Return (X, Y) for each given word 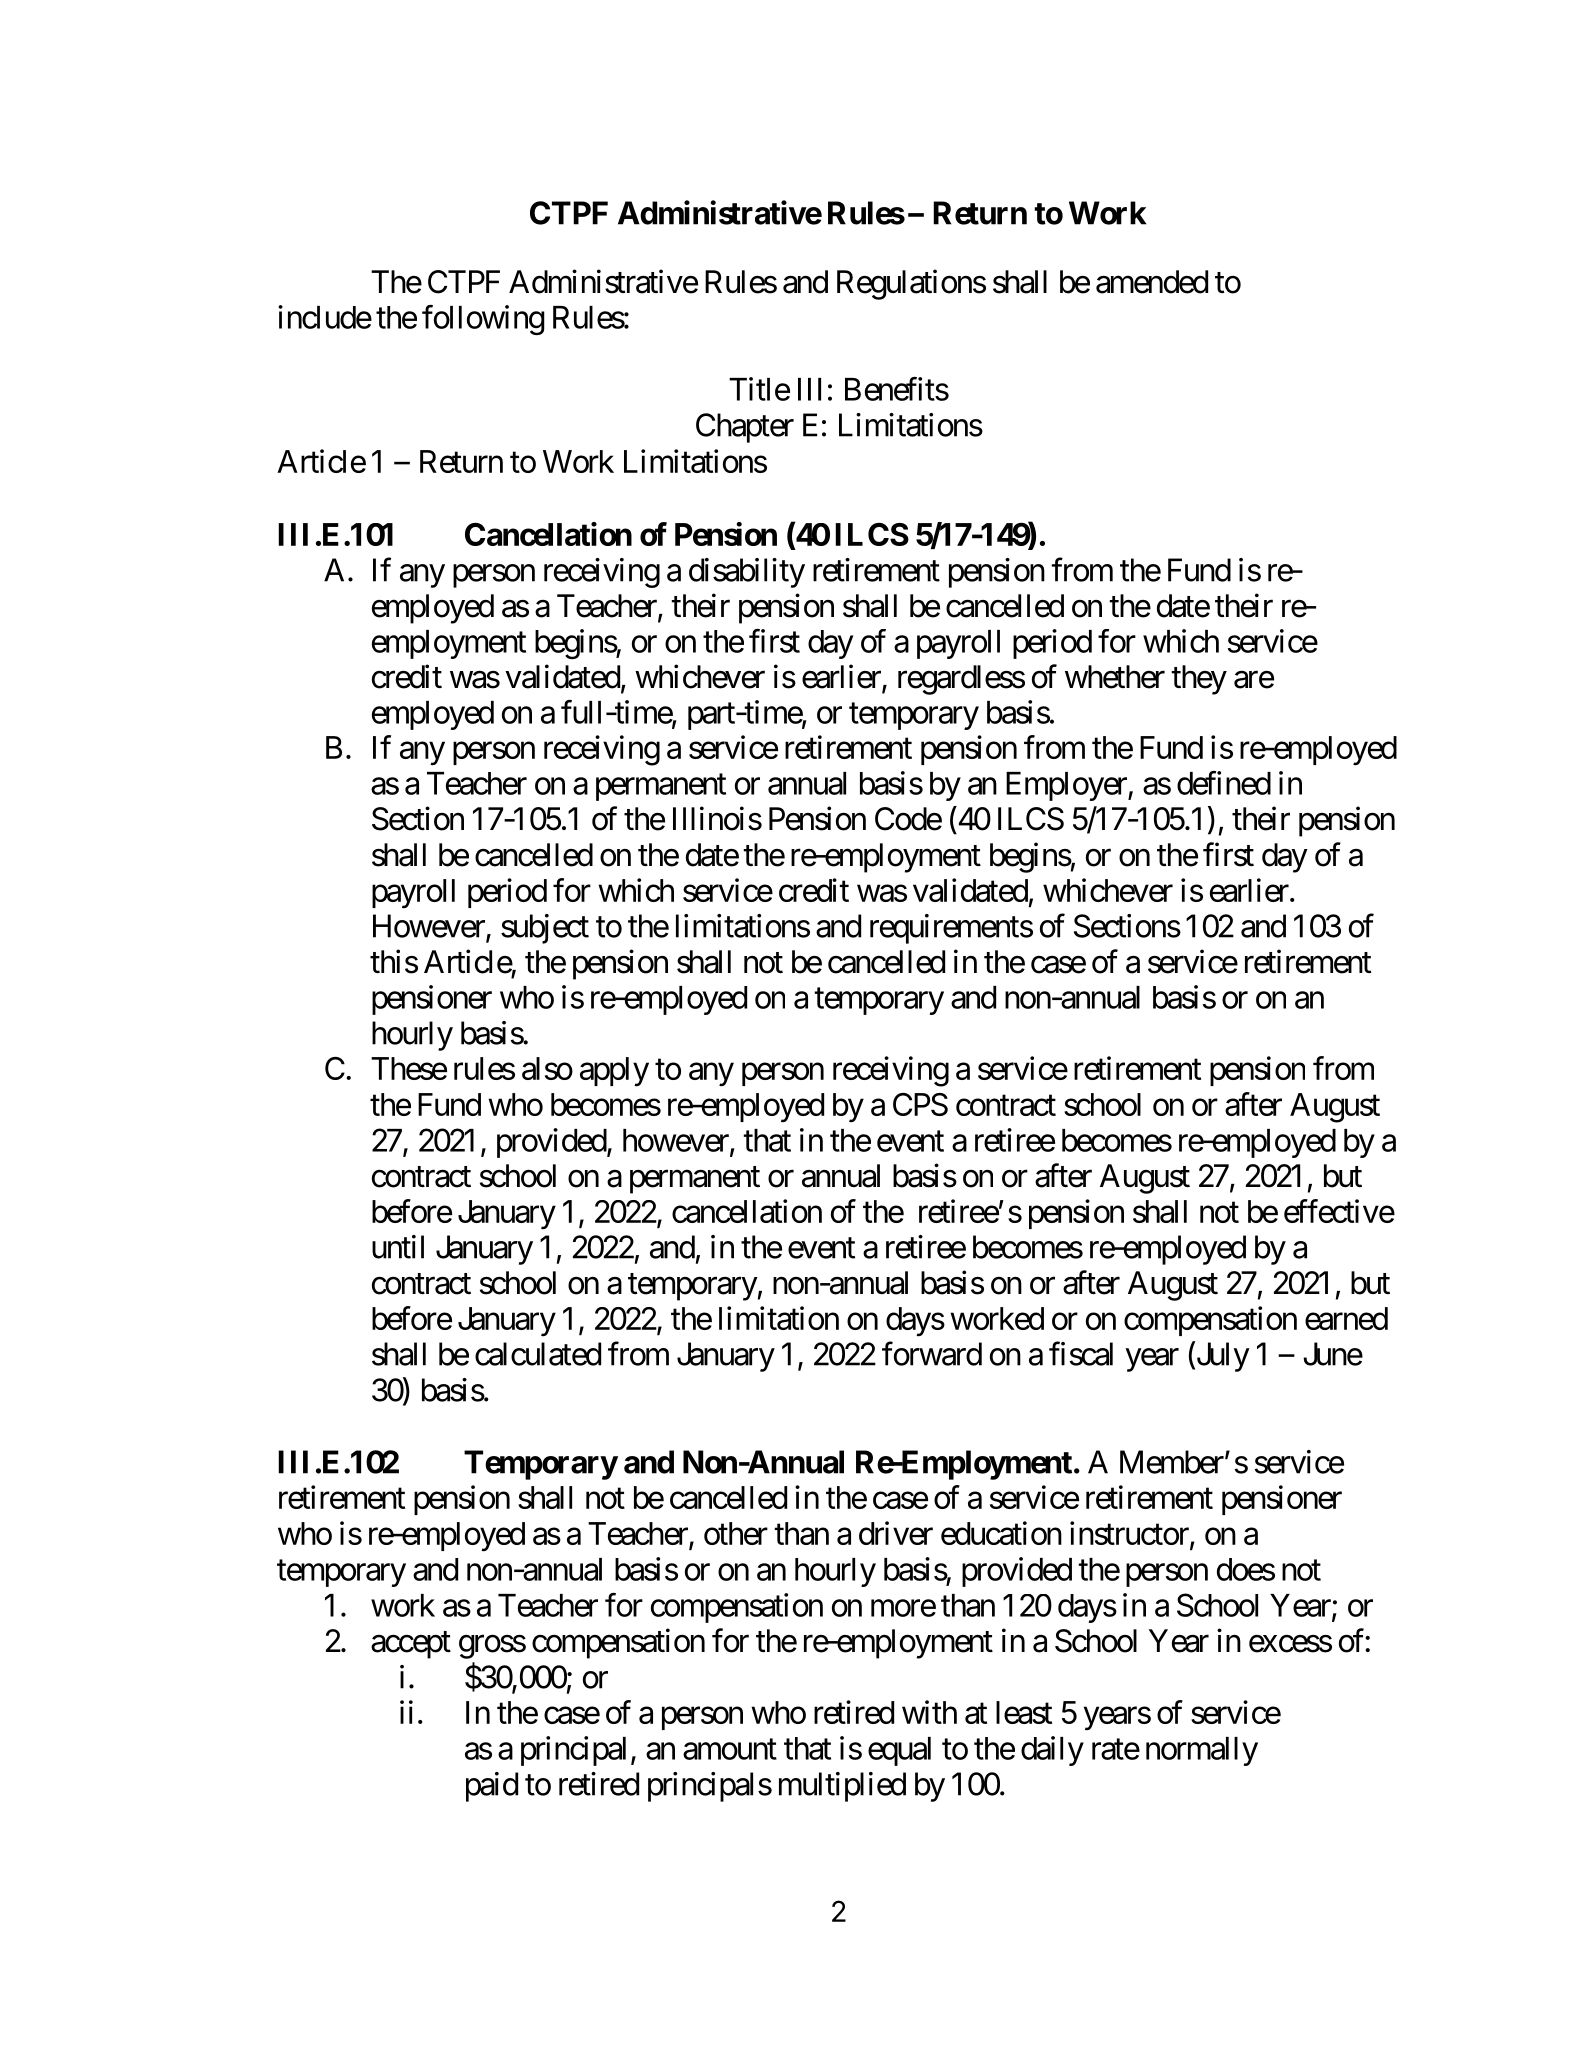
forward (932, 1354)
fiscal (1081, 1354)
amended (1152, 282)
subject (545, 929)
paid (492, 1787)
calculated (538, 1354)
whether (1115, 677)
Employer (1067, 786)
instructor (1130, 1534)
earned (1346, 1318)
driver (896, 1533)
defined (1224, 783)
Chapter (745, 428)
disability (747, 573)
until (398, 1247)
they (1199, 680)
